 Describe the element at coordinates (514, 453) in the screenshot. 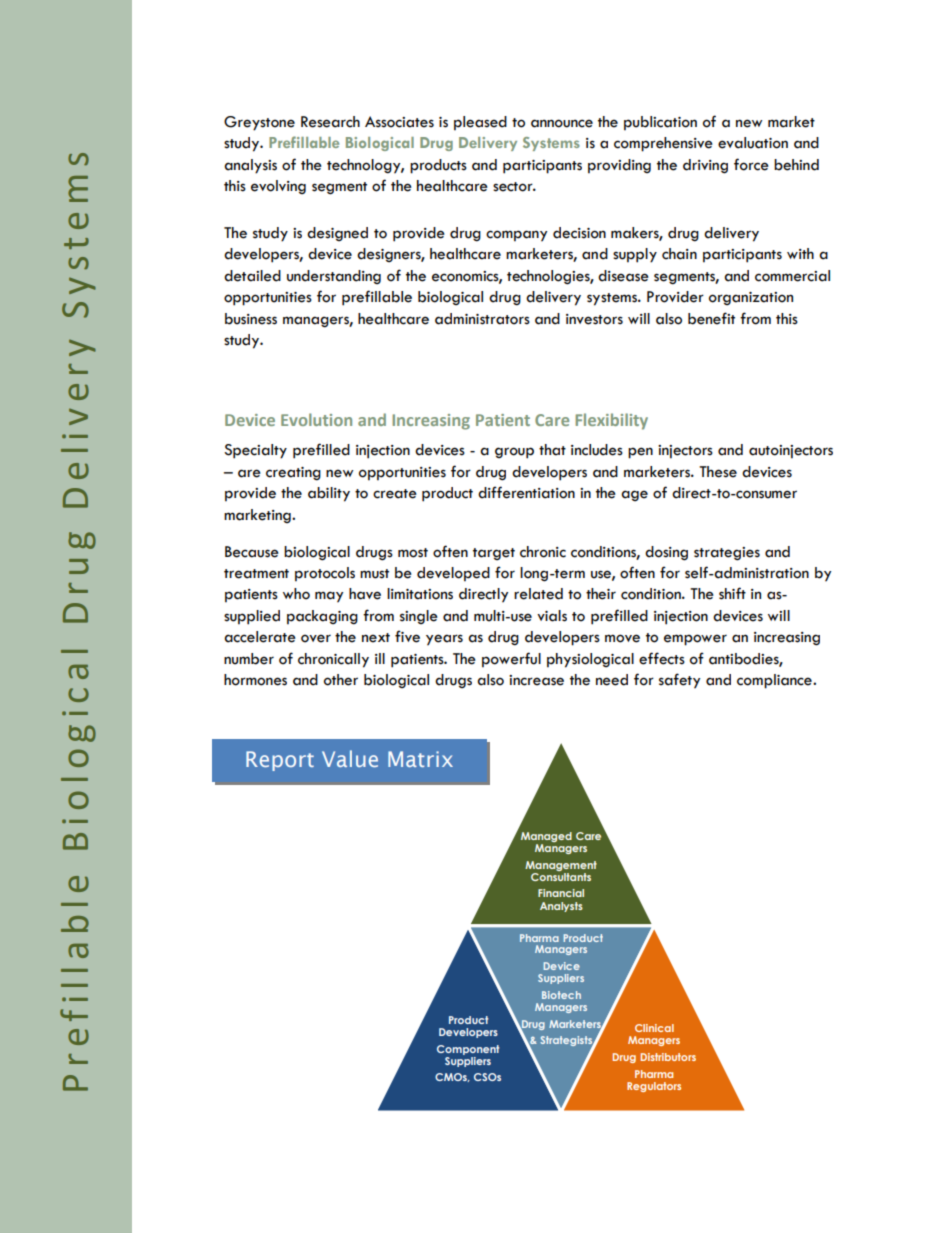

I see `group` at that location.
